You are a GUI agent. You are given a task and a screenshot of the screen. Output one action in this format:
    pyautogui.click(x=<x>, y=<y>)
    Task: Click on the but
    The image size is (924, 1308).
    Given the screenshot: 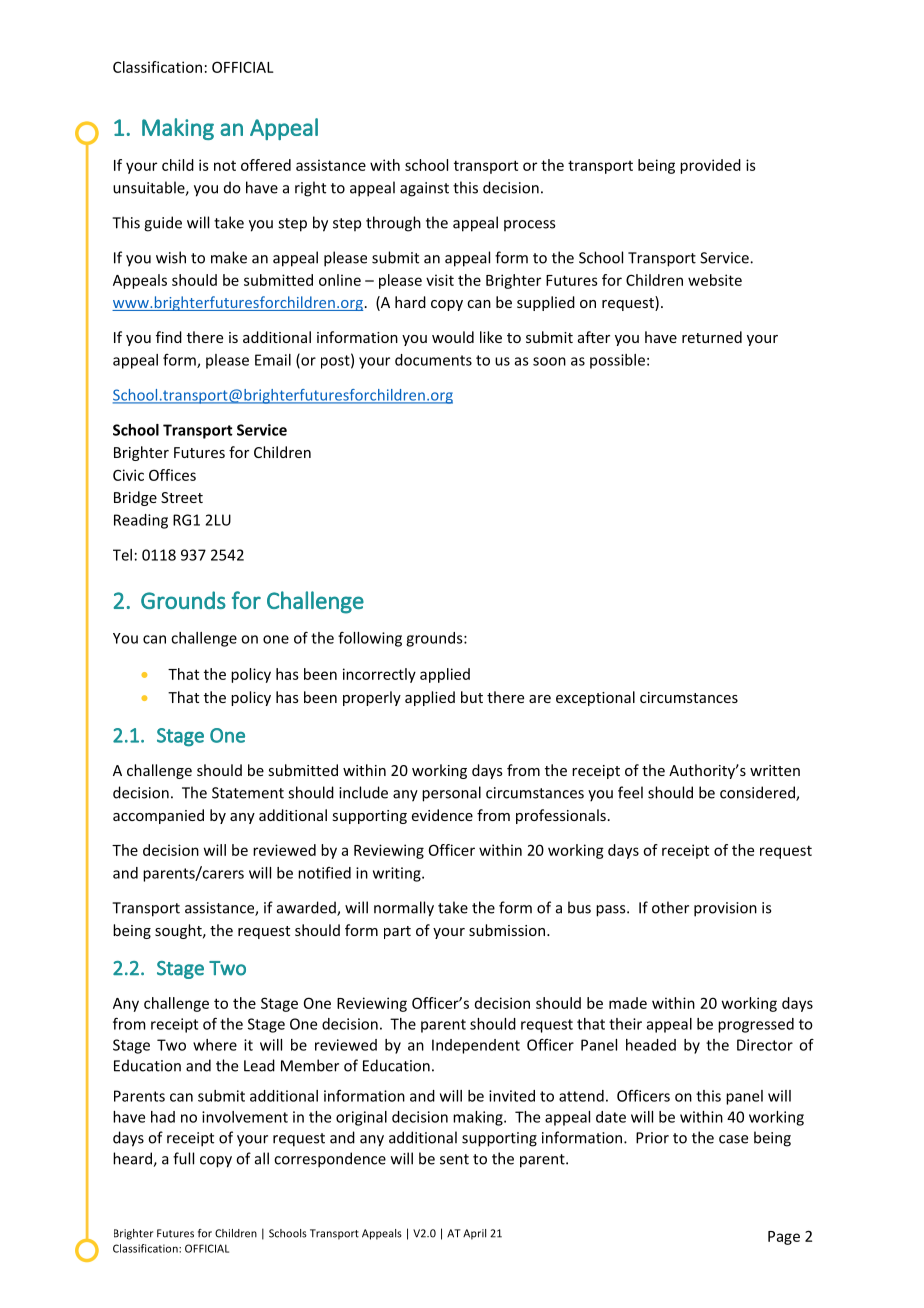 What is the action you would take?
    pyautogui.click(x=472, y=697)
